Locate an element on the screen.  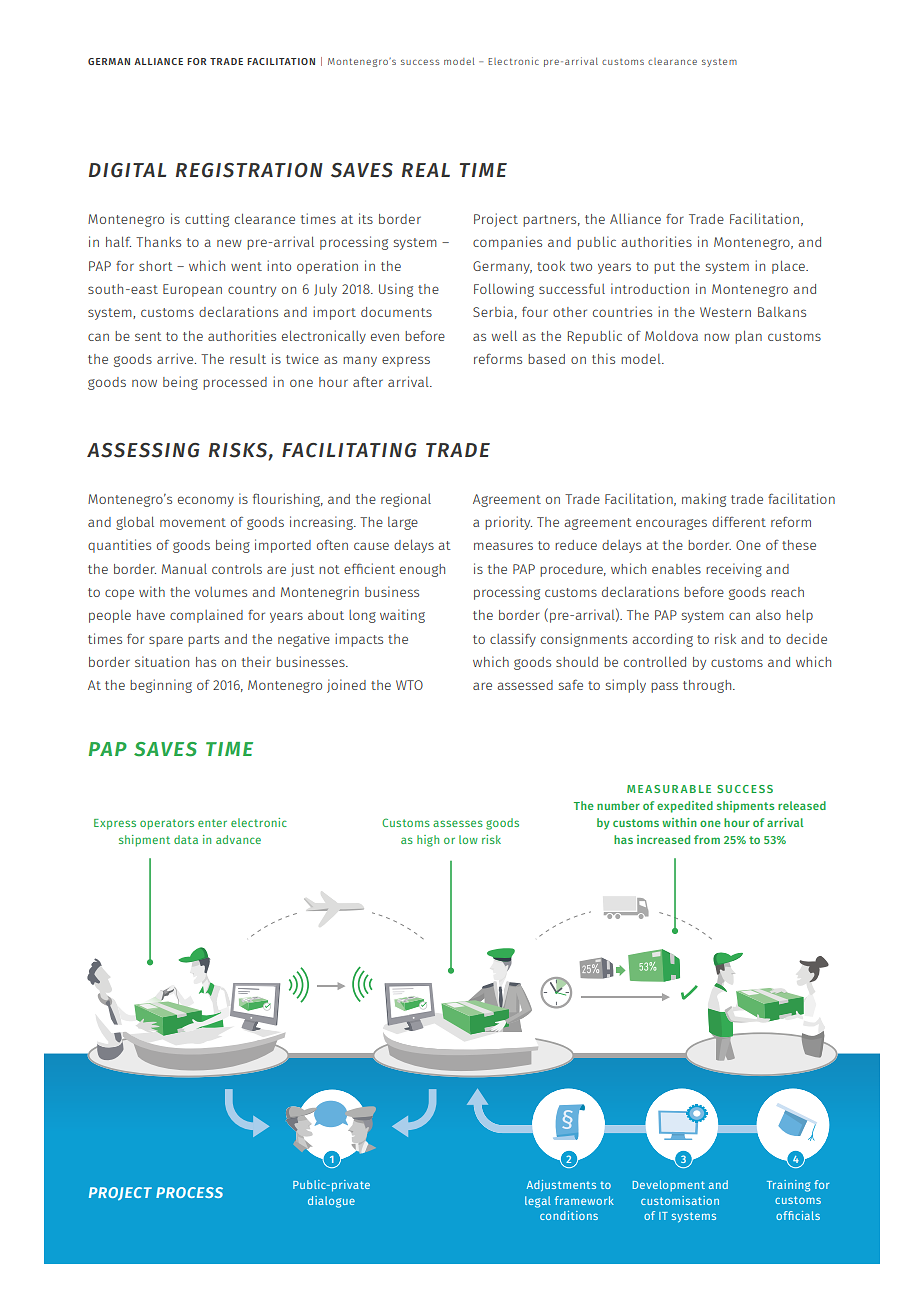
cutting is located at coordinates (207, 220).
